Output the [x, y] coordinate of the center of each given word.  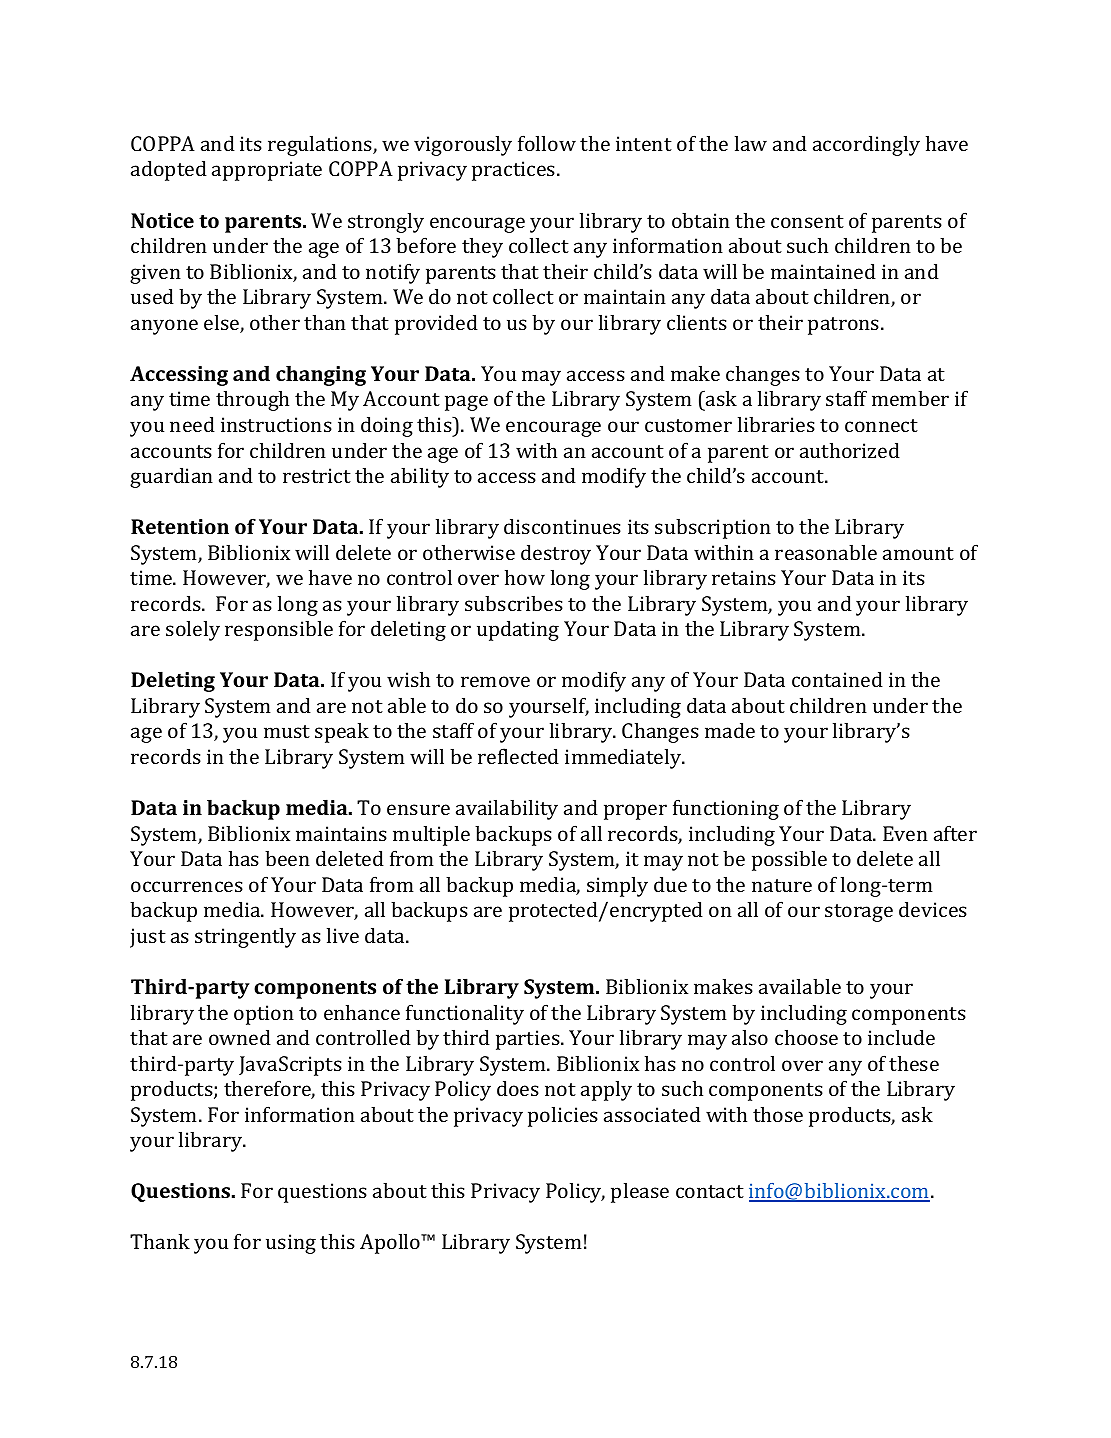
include [901, 1037]
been [287, 858]
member [910, 398]
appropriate [267, 171]
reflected [518, 756]
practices [513, 171]
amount [918, 553]
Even [905, 833]
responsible [279, 630]
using [291, 1244]
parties [529, 1040]
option [264, 1015]
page [466, 403]
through [252, 400]
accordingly [866, 145]
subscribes [514, 603]
